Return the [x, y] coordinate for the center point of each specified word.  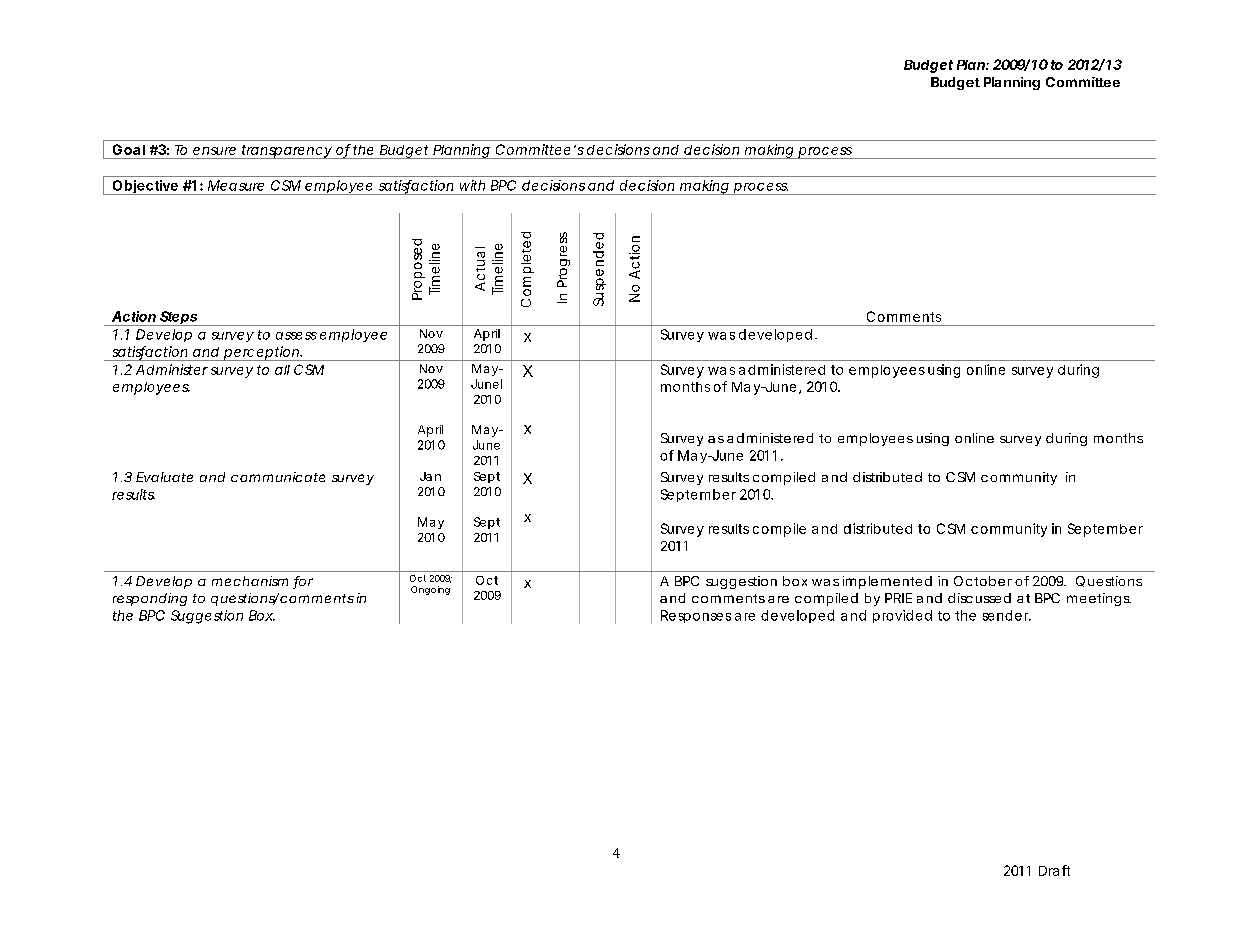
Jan [430, 476]
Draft [1054, 870]
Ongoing [430, 590]
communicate [278, 477]
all [282, 370]
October [983, 581]
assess [296, 336]
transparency [285, 152]
